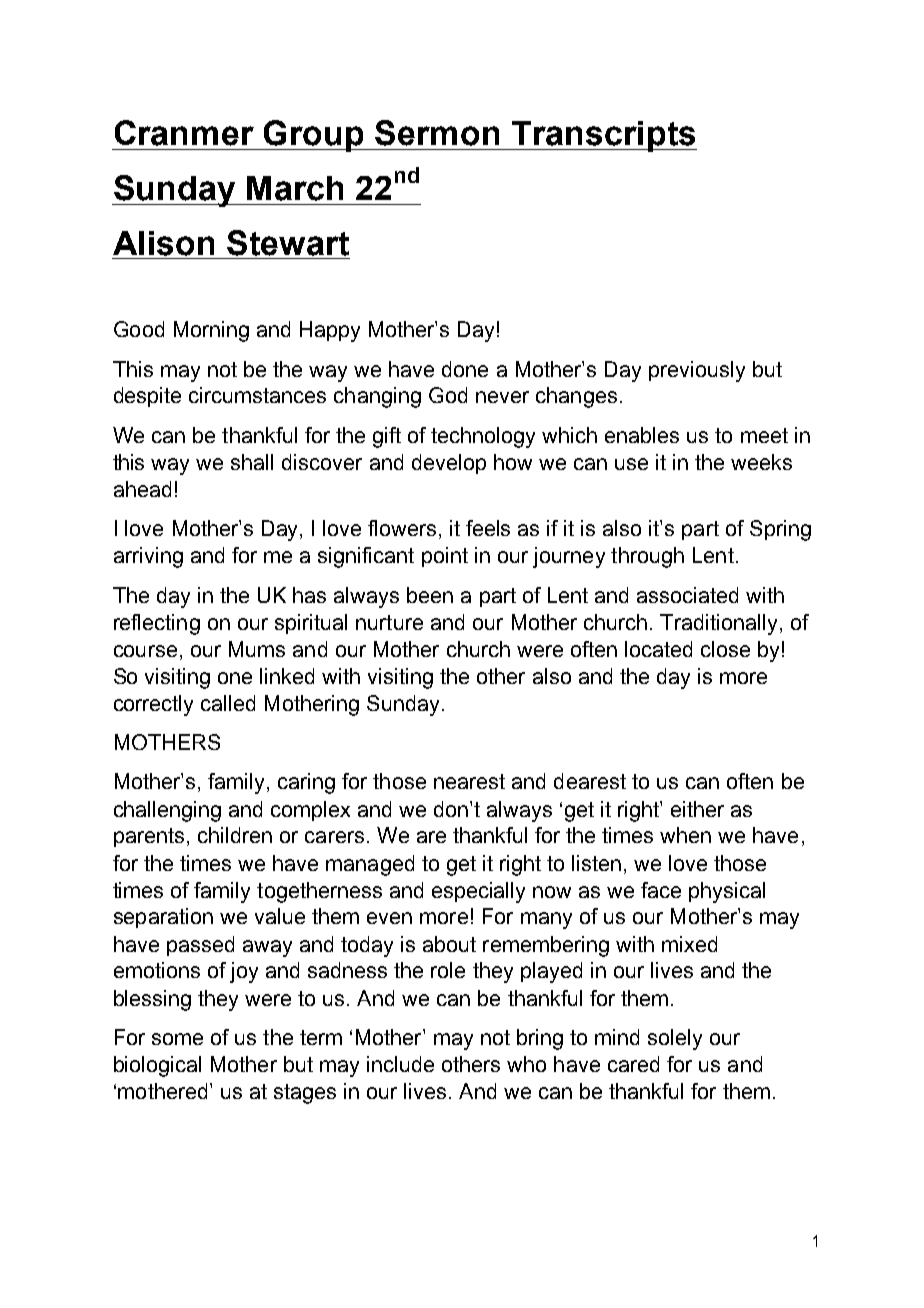  What do you see at coordinates (400, 1064) in the page?
I see `include` at bounding box center [400, 1064].
